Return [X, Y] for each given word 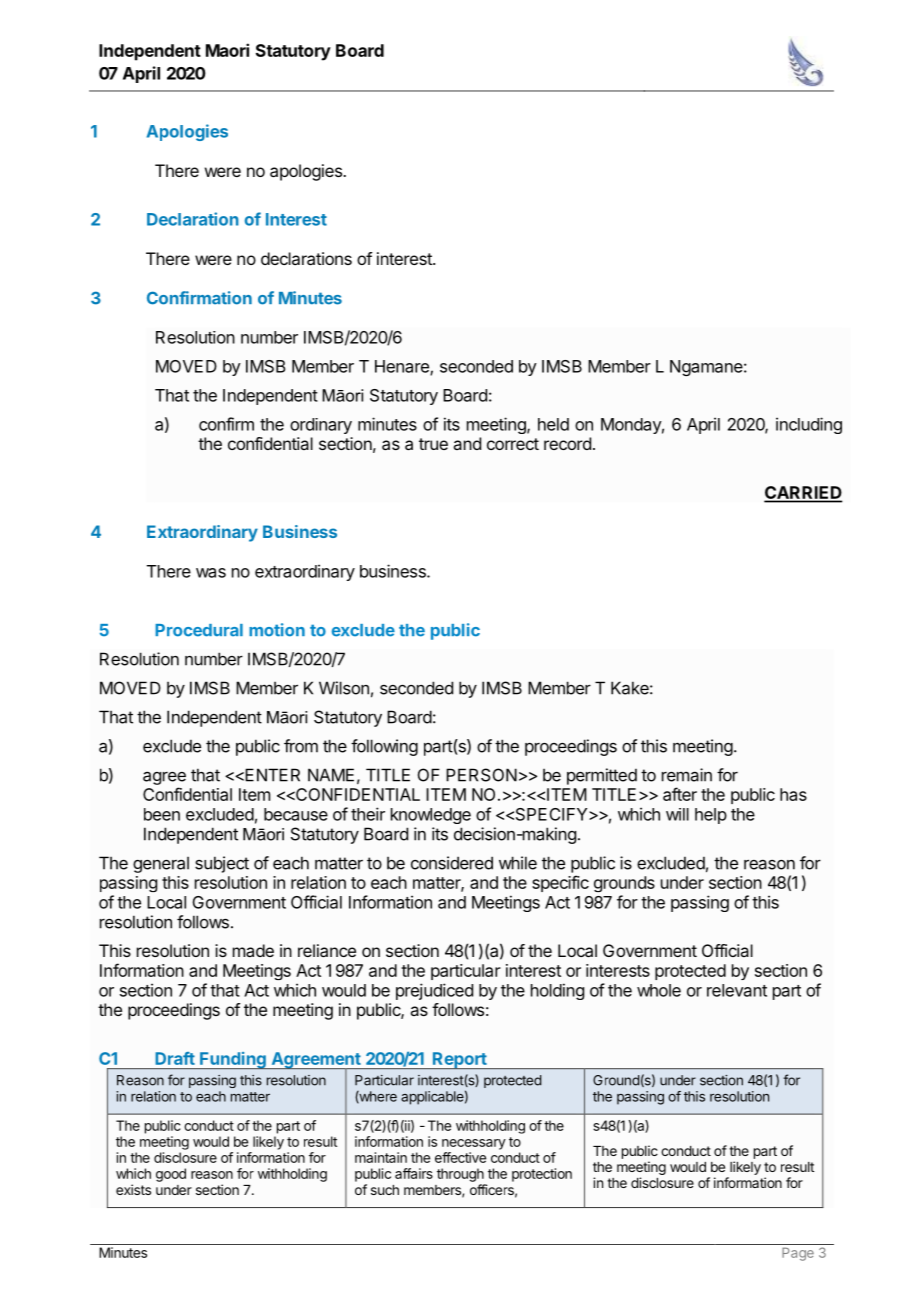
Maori [227, 50]
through [460, 1175]
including [809, 425]
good [171, 1175]
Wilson [344, 688]
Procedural [199, 630]
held [553, 424]
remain [687, 775]
